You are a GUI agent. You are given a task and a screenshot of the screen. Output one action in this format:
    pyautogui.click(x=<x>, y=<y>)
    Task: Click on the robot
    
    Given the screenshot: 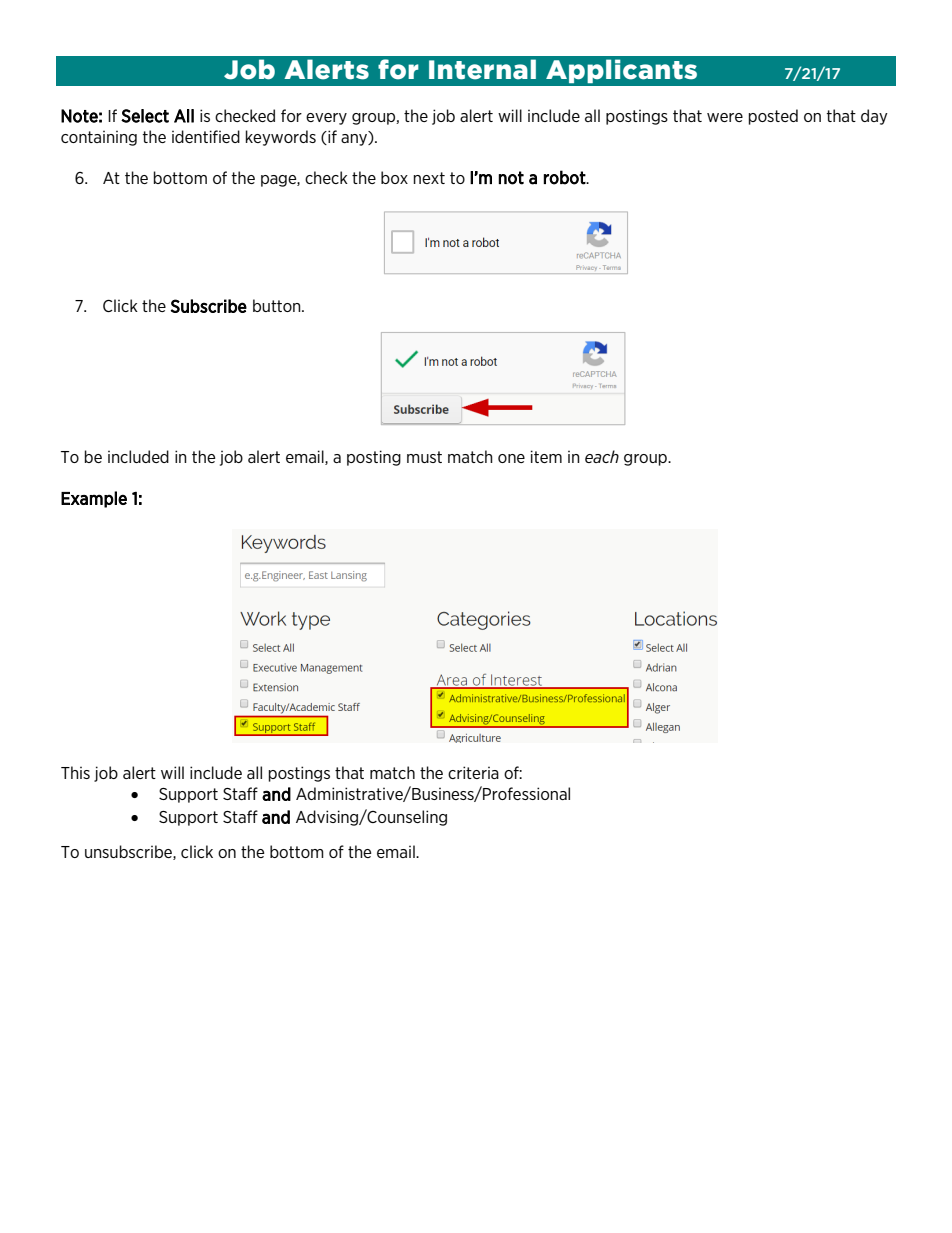 What is the action you would take?
    pyautogui.click(x=565, y=177)
